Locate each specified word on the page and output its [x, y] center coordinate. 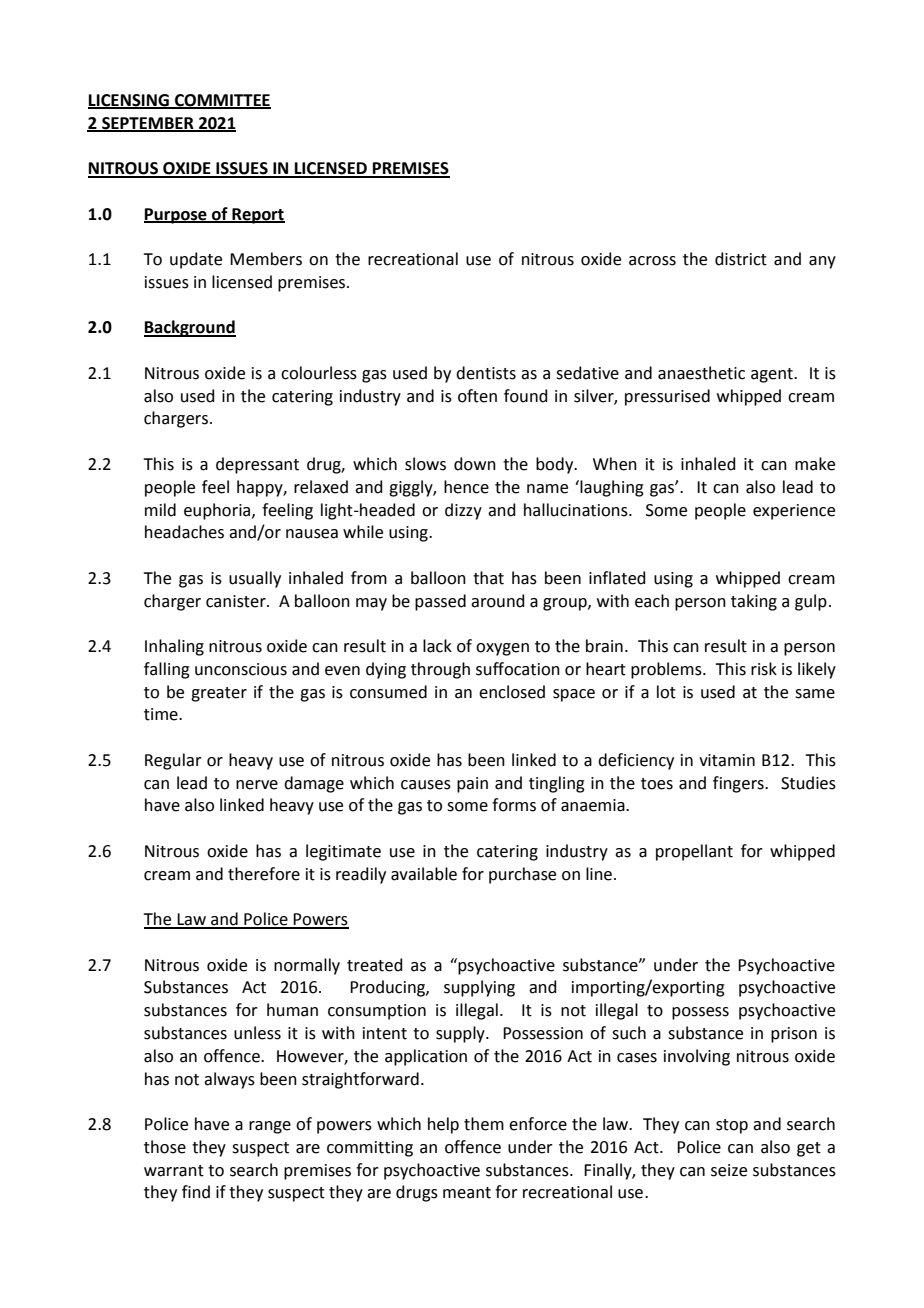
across [652, 261]
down [475, 464]
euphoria [218, 511]
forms [514, 805]
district [741, 259]
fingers [739, 784]
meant [467, 1193]
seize [729, 1170]
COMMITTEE [222, 101]
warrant [174, 1171]
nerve [257, 785]
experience [794, 512]
